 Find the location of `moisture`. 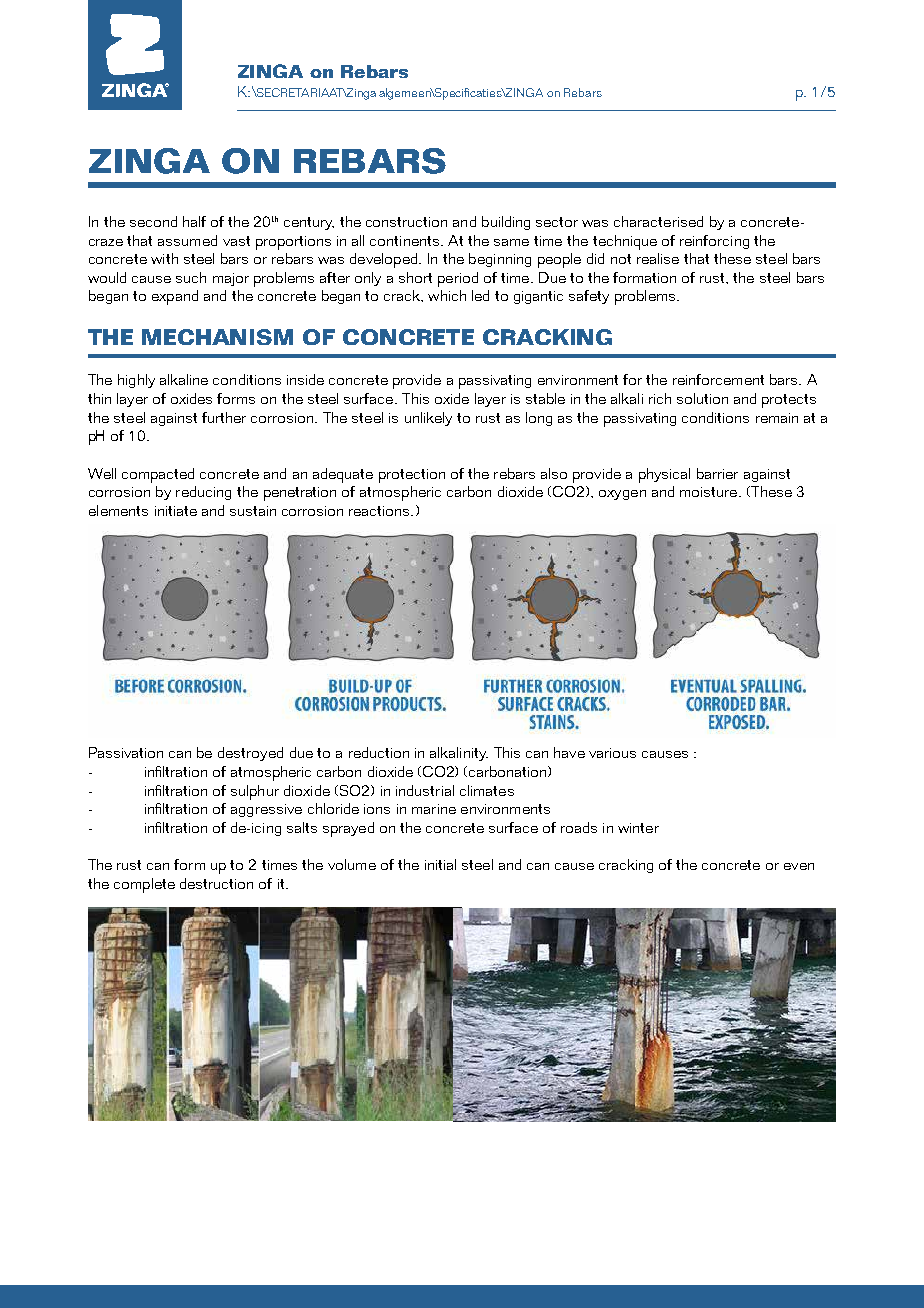

moisture is located at coordinates (710, 492).
